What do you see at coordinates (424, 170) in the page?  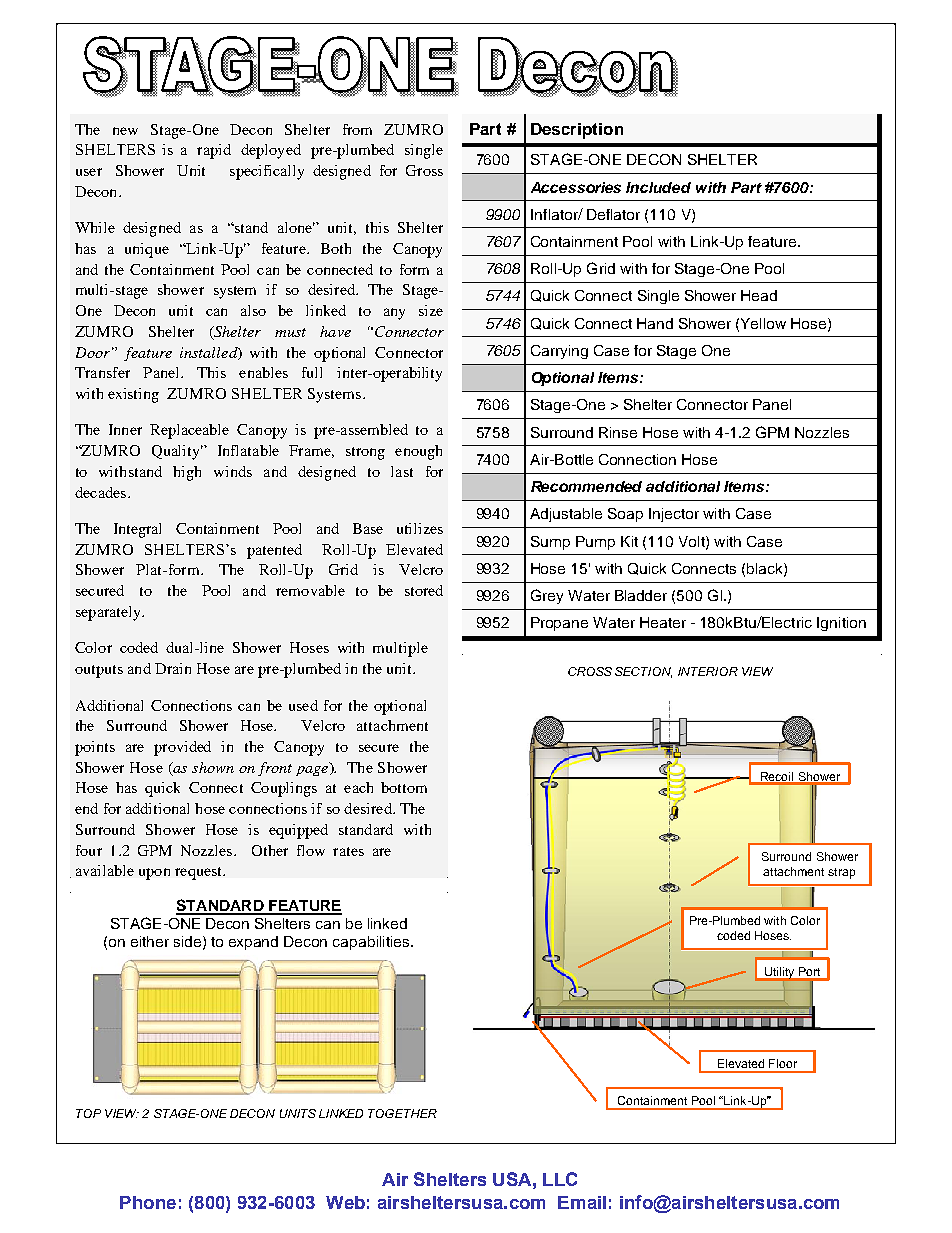 I see `Gross` at bounding box center [424, 170].
